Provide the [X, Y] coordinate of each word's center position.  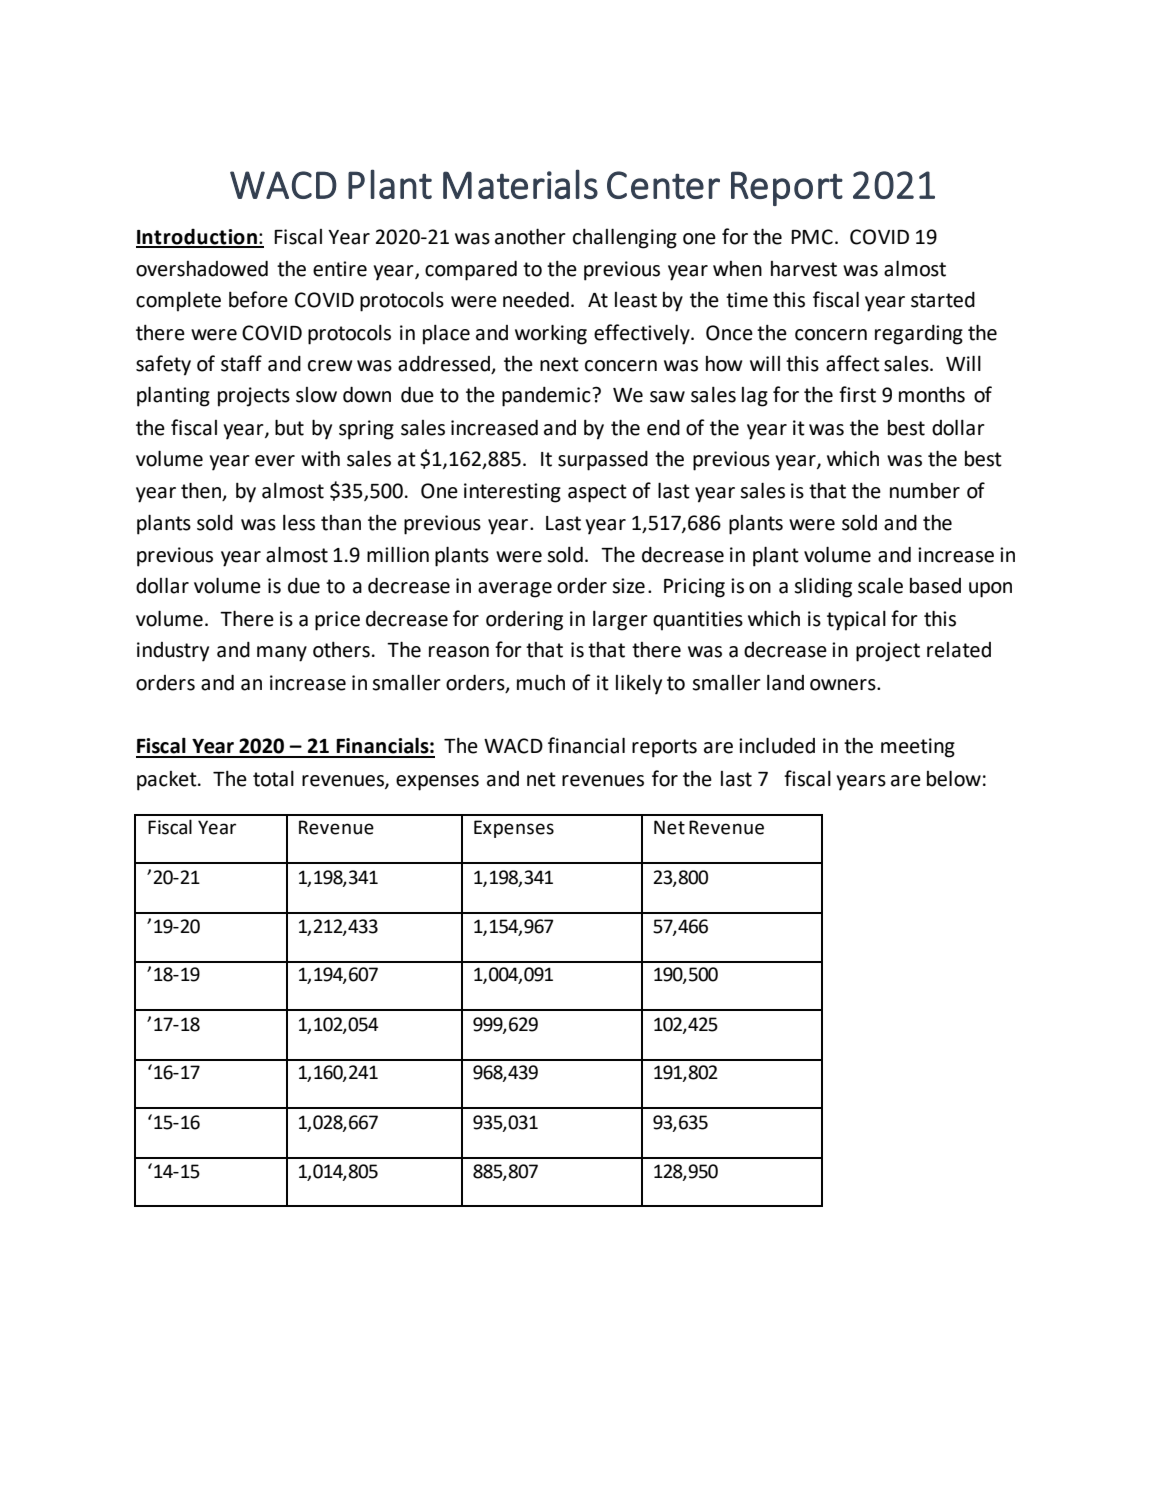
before [258, 299]
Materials [520, 184]
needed [536, 300]
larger [620, 621]
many [282, 654]
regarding [919, 335]
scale [880, 585]
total [273, 779]
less [299, 523]
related [959, 650]
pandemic [547, 397]
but [289, 427]
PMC [812, 237]
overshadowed [202, 269]
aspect [597, 493]
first [857, 394]
